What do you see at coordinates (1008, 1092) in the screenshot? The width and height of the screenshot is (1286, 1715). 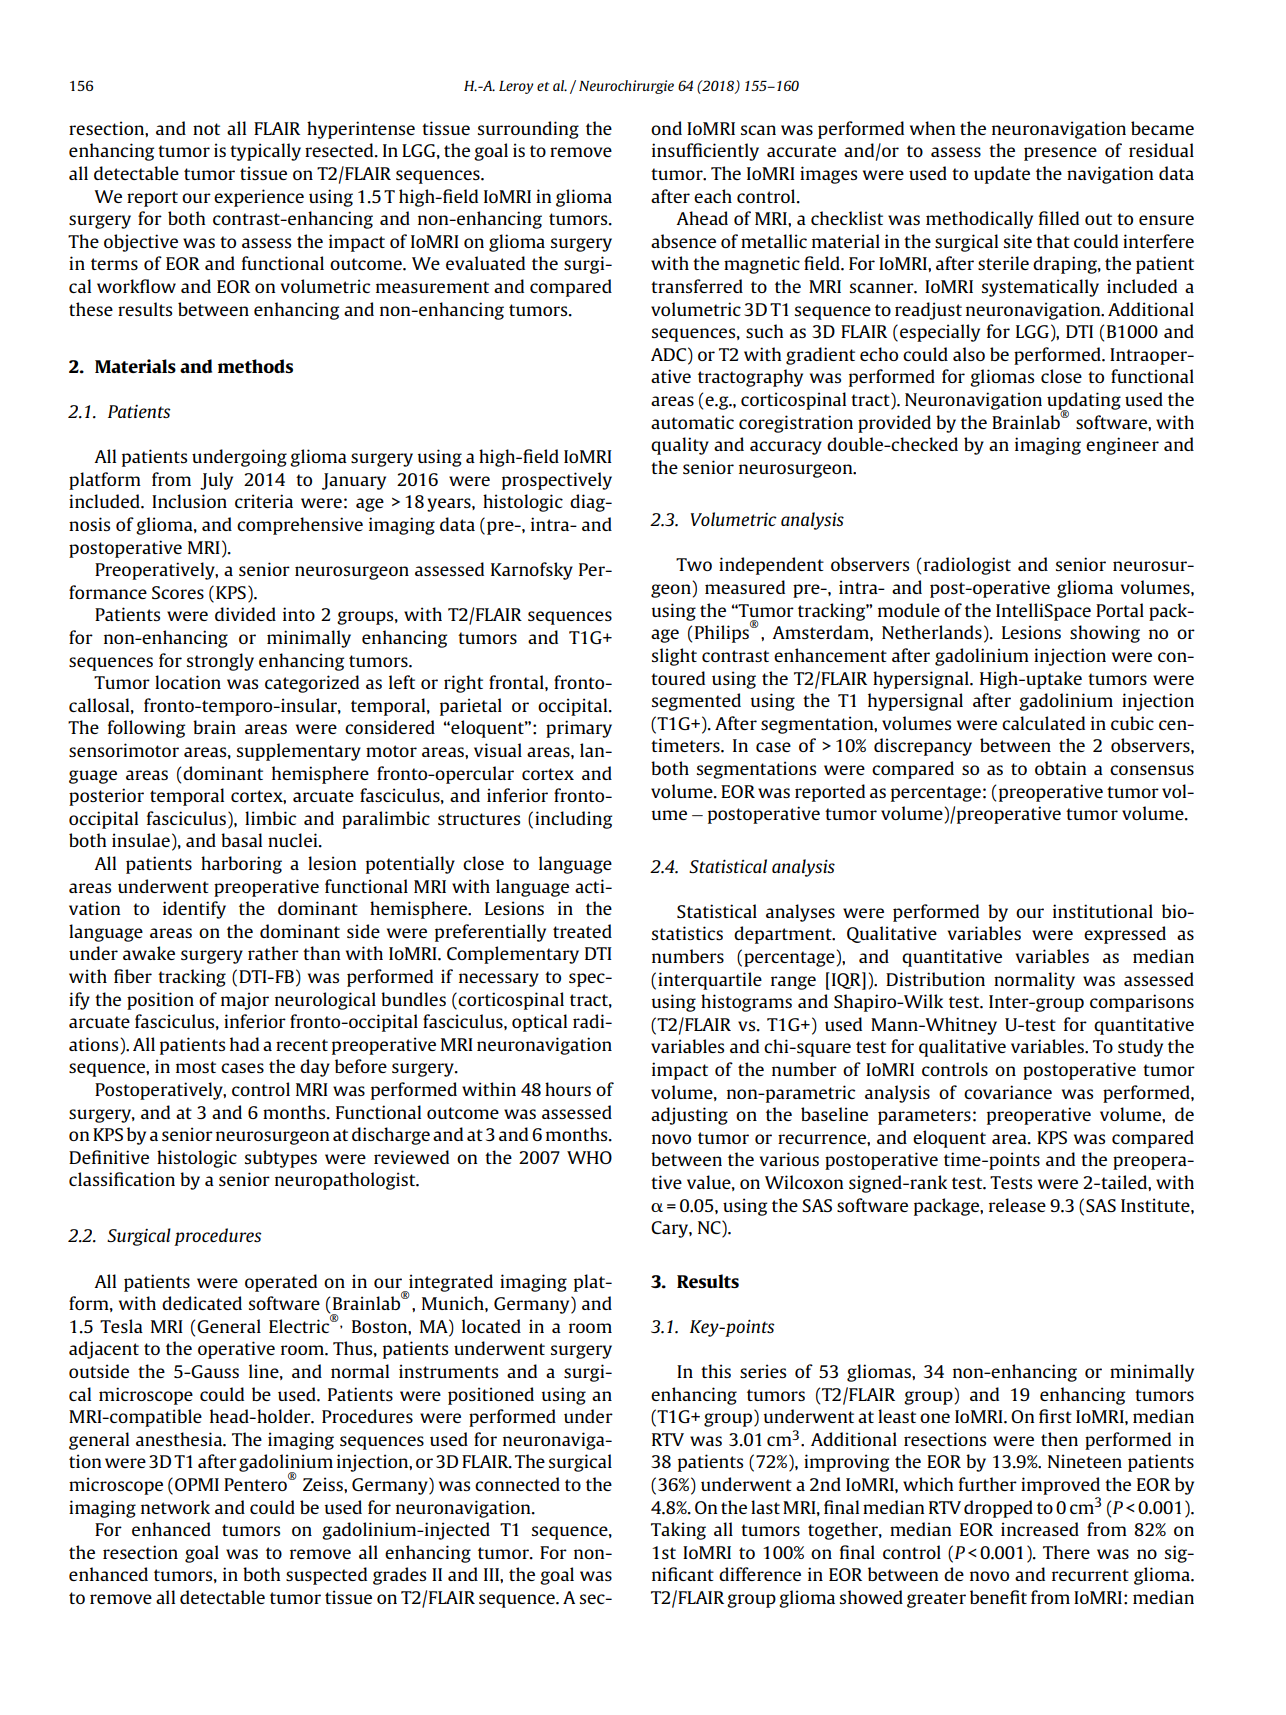 I see `covariance` at bounding box center [1008, 1092].
